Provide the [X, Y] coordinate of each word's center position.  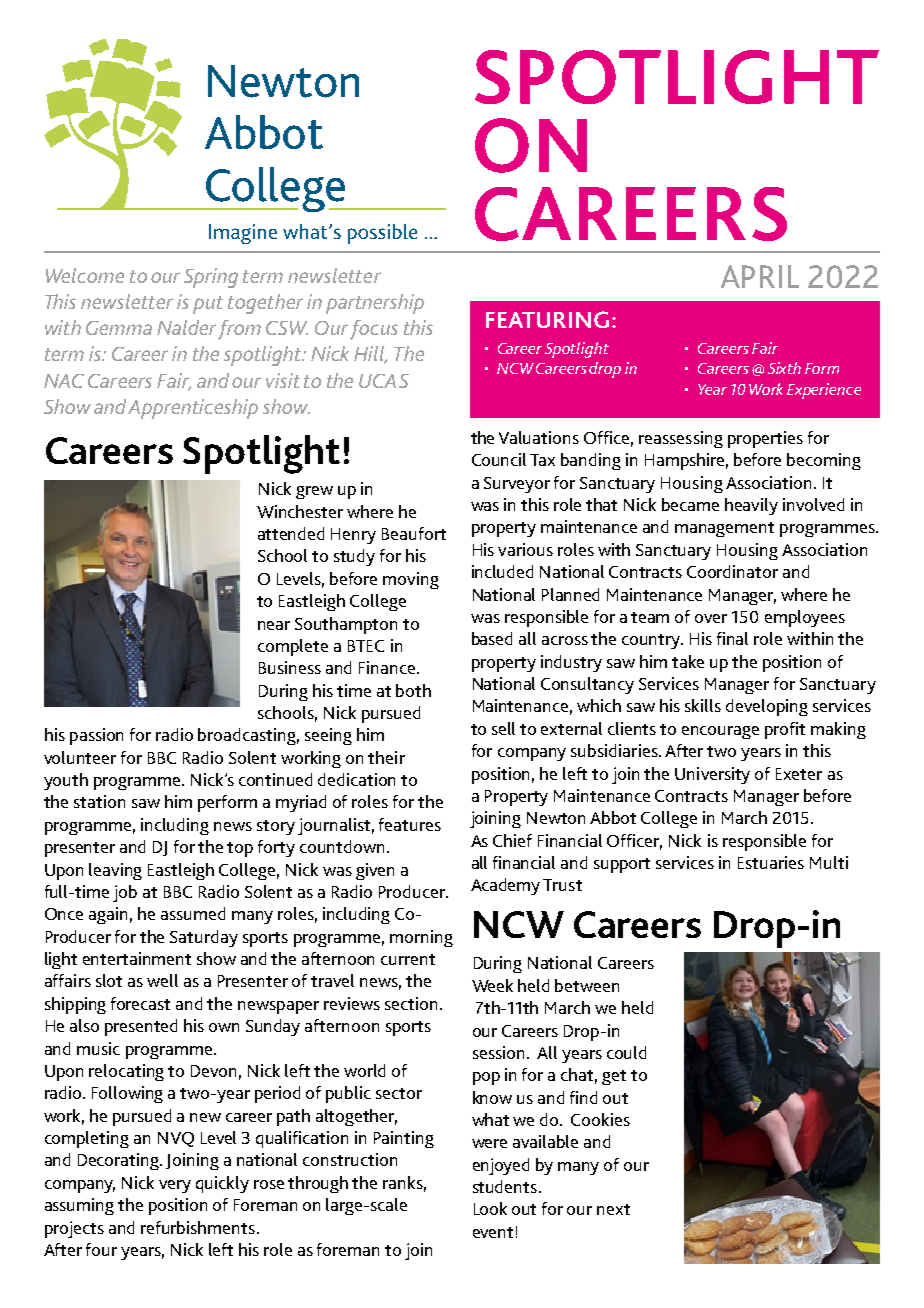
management [724, 529]
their [386, 757]
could [626, 1052]
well [162, 980]
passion [96, 736]
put [208, 305]
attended [291, 533]
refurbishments [199, 1227]
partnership [375, 304]
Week [492, 985]
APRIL [760, 276]
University [712, 775]
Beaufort [414, 533]
